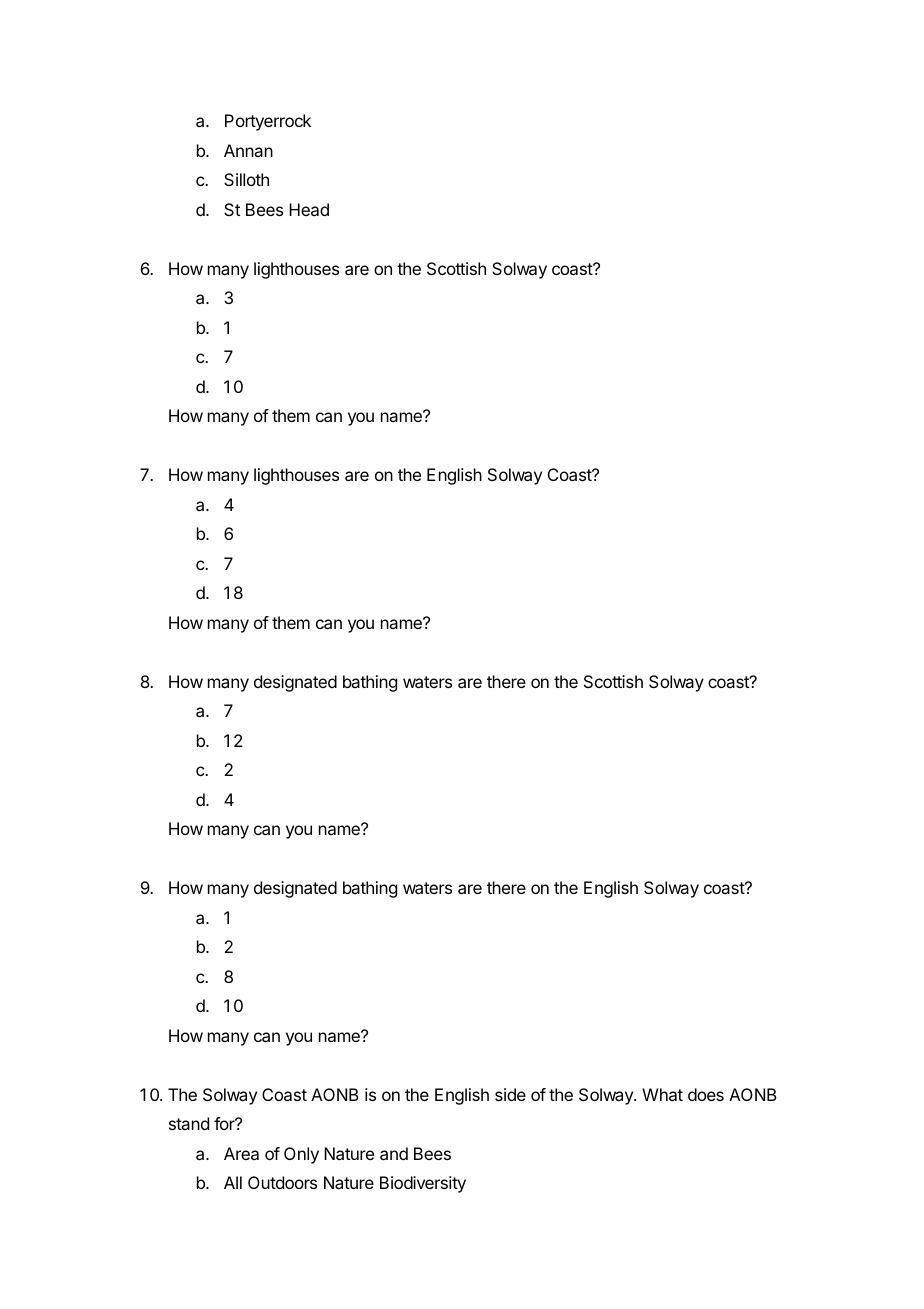 The height and width of the screenshot is (1309, 924). Describe the element at coordinates (241, 1153) in the screenshot. I see `Area` at that location.
